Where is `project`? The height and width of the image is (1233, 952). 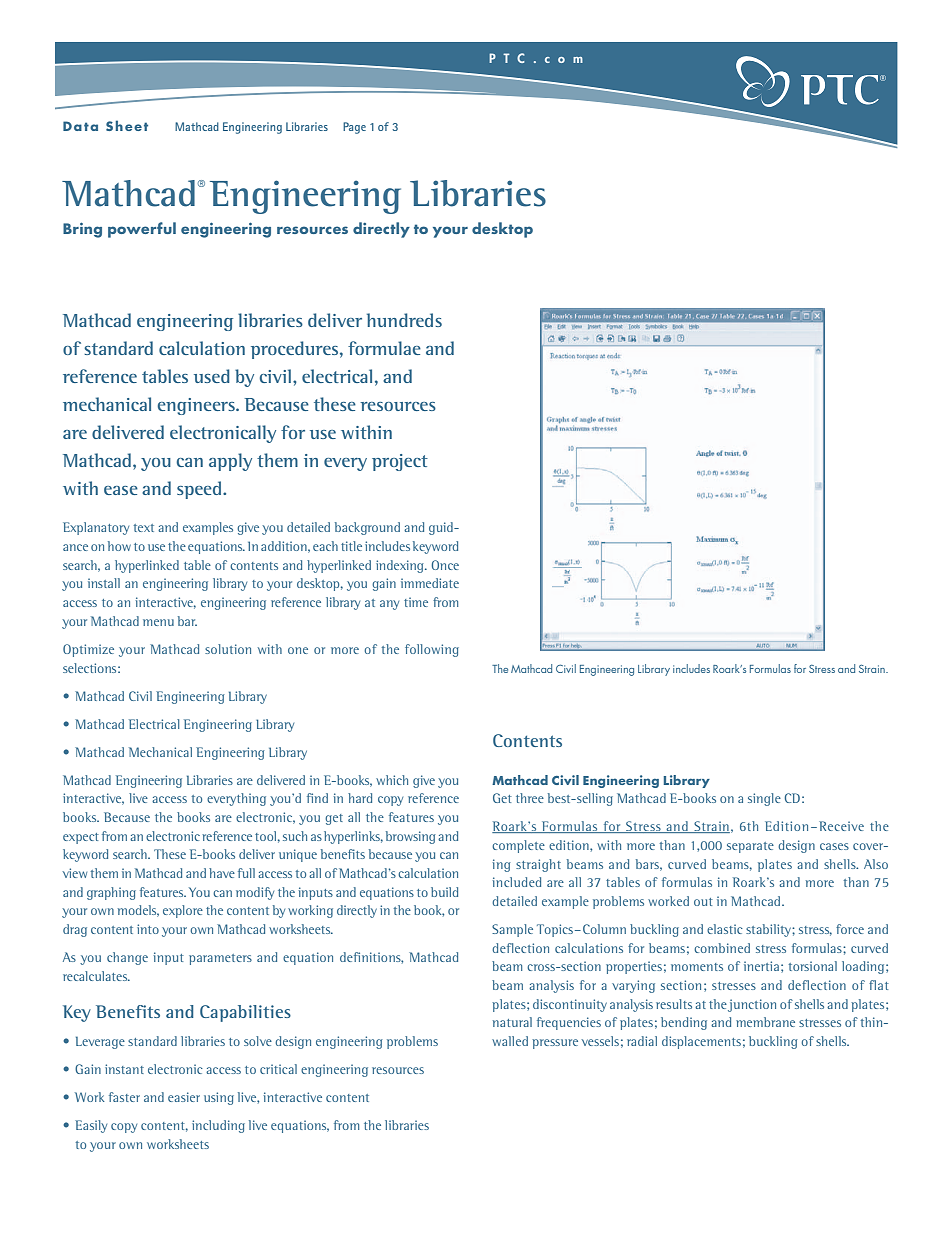
project is located at coordinates (400, 462).
